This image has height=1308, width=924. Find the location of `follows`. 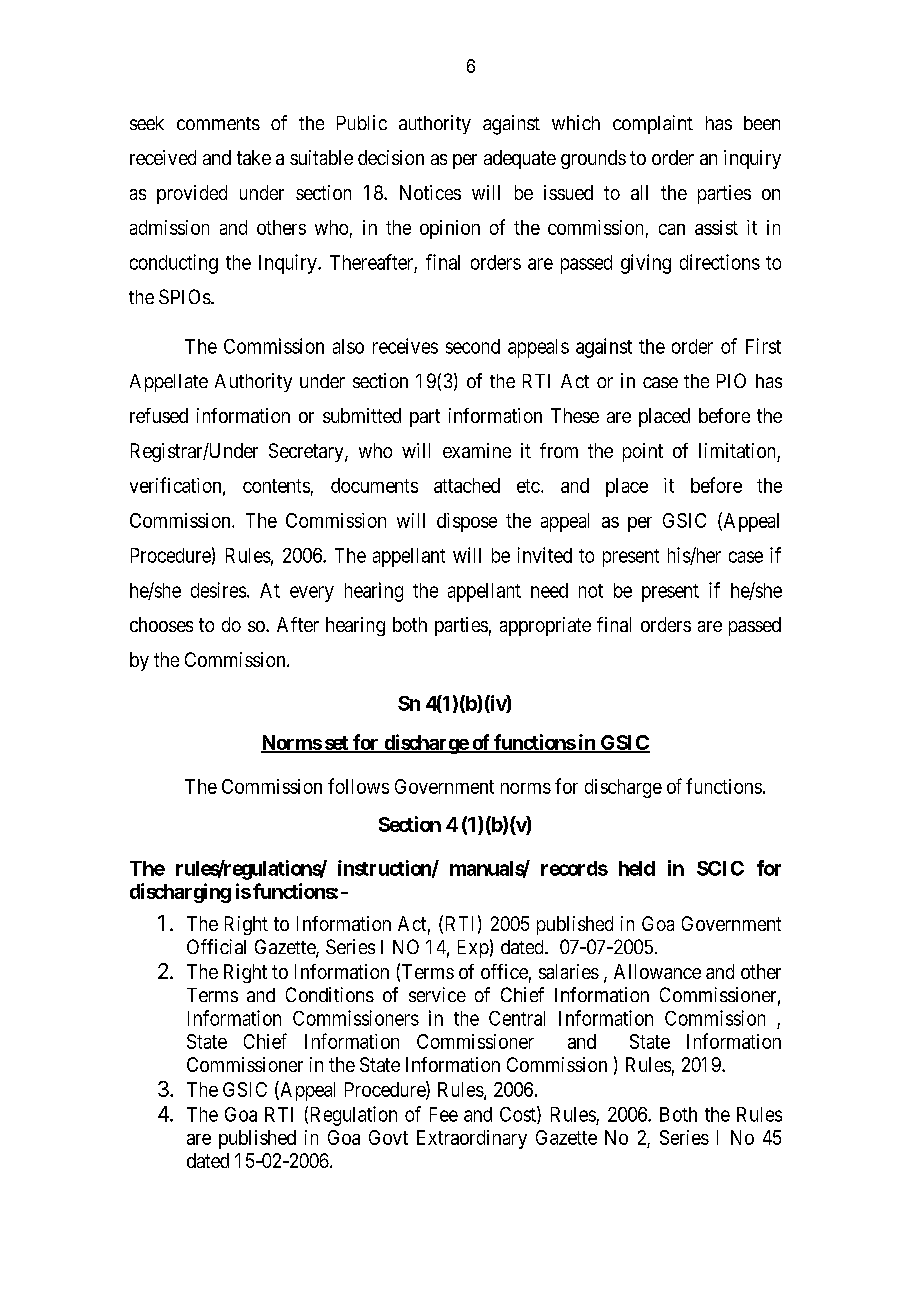

follows is located at coordinates (358, 786).
